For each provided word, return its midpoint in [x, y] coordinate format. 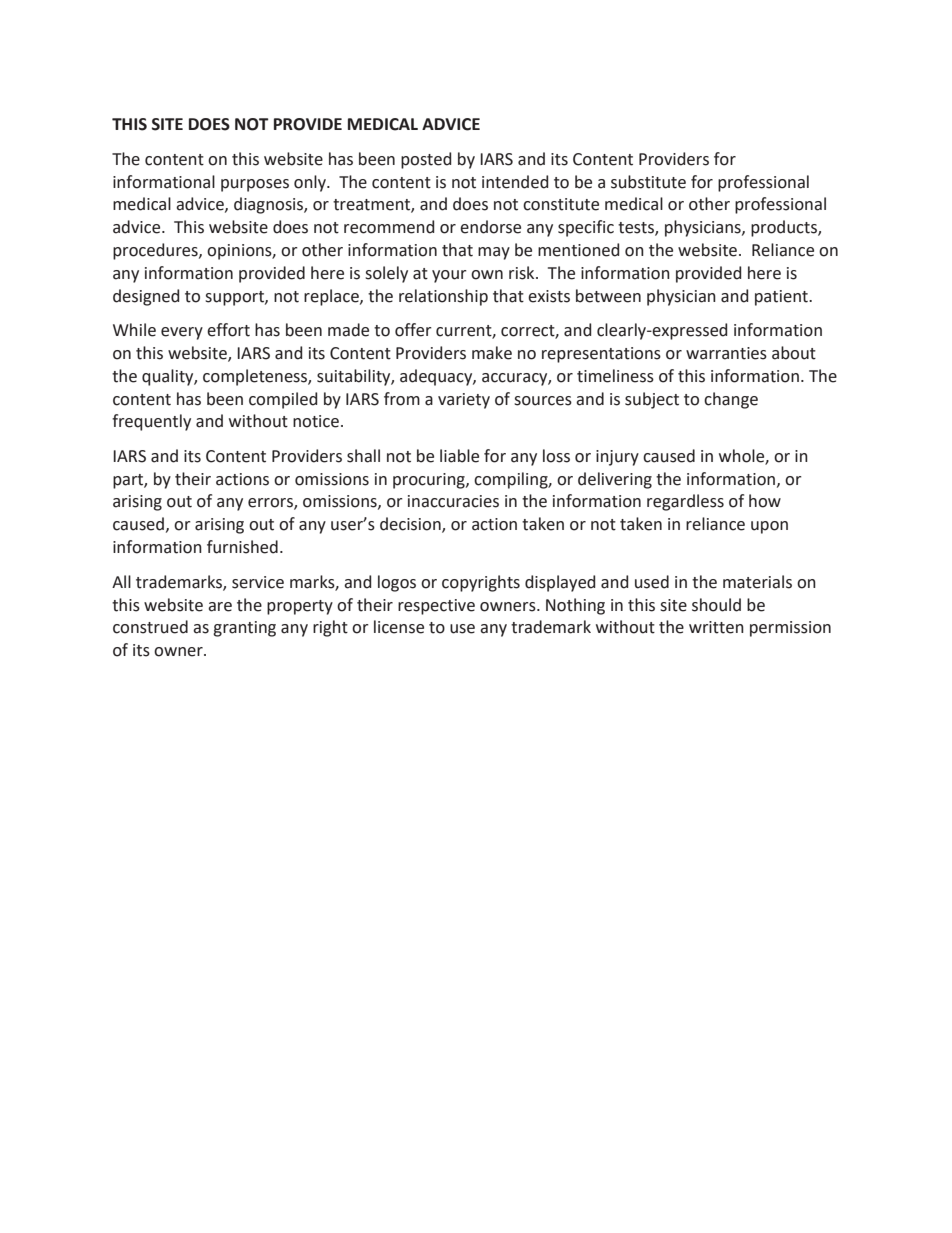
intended [515, 182]
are [220, 607]
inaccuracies [453, 501]
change [731, 400]
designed [146, 297]
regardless [685, 502]
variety [464, 401]
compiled [283, 400]
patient [782, 298]
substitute [648, 182]
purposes [255, 185]
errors [271, 504]
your [449, 276]
